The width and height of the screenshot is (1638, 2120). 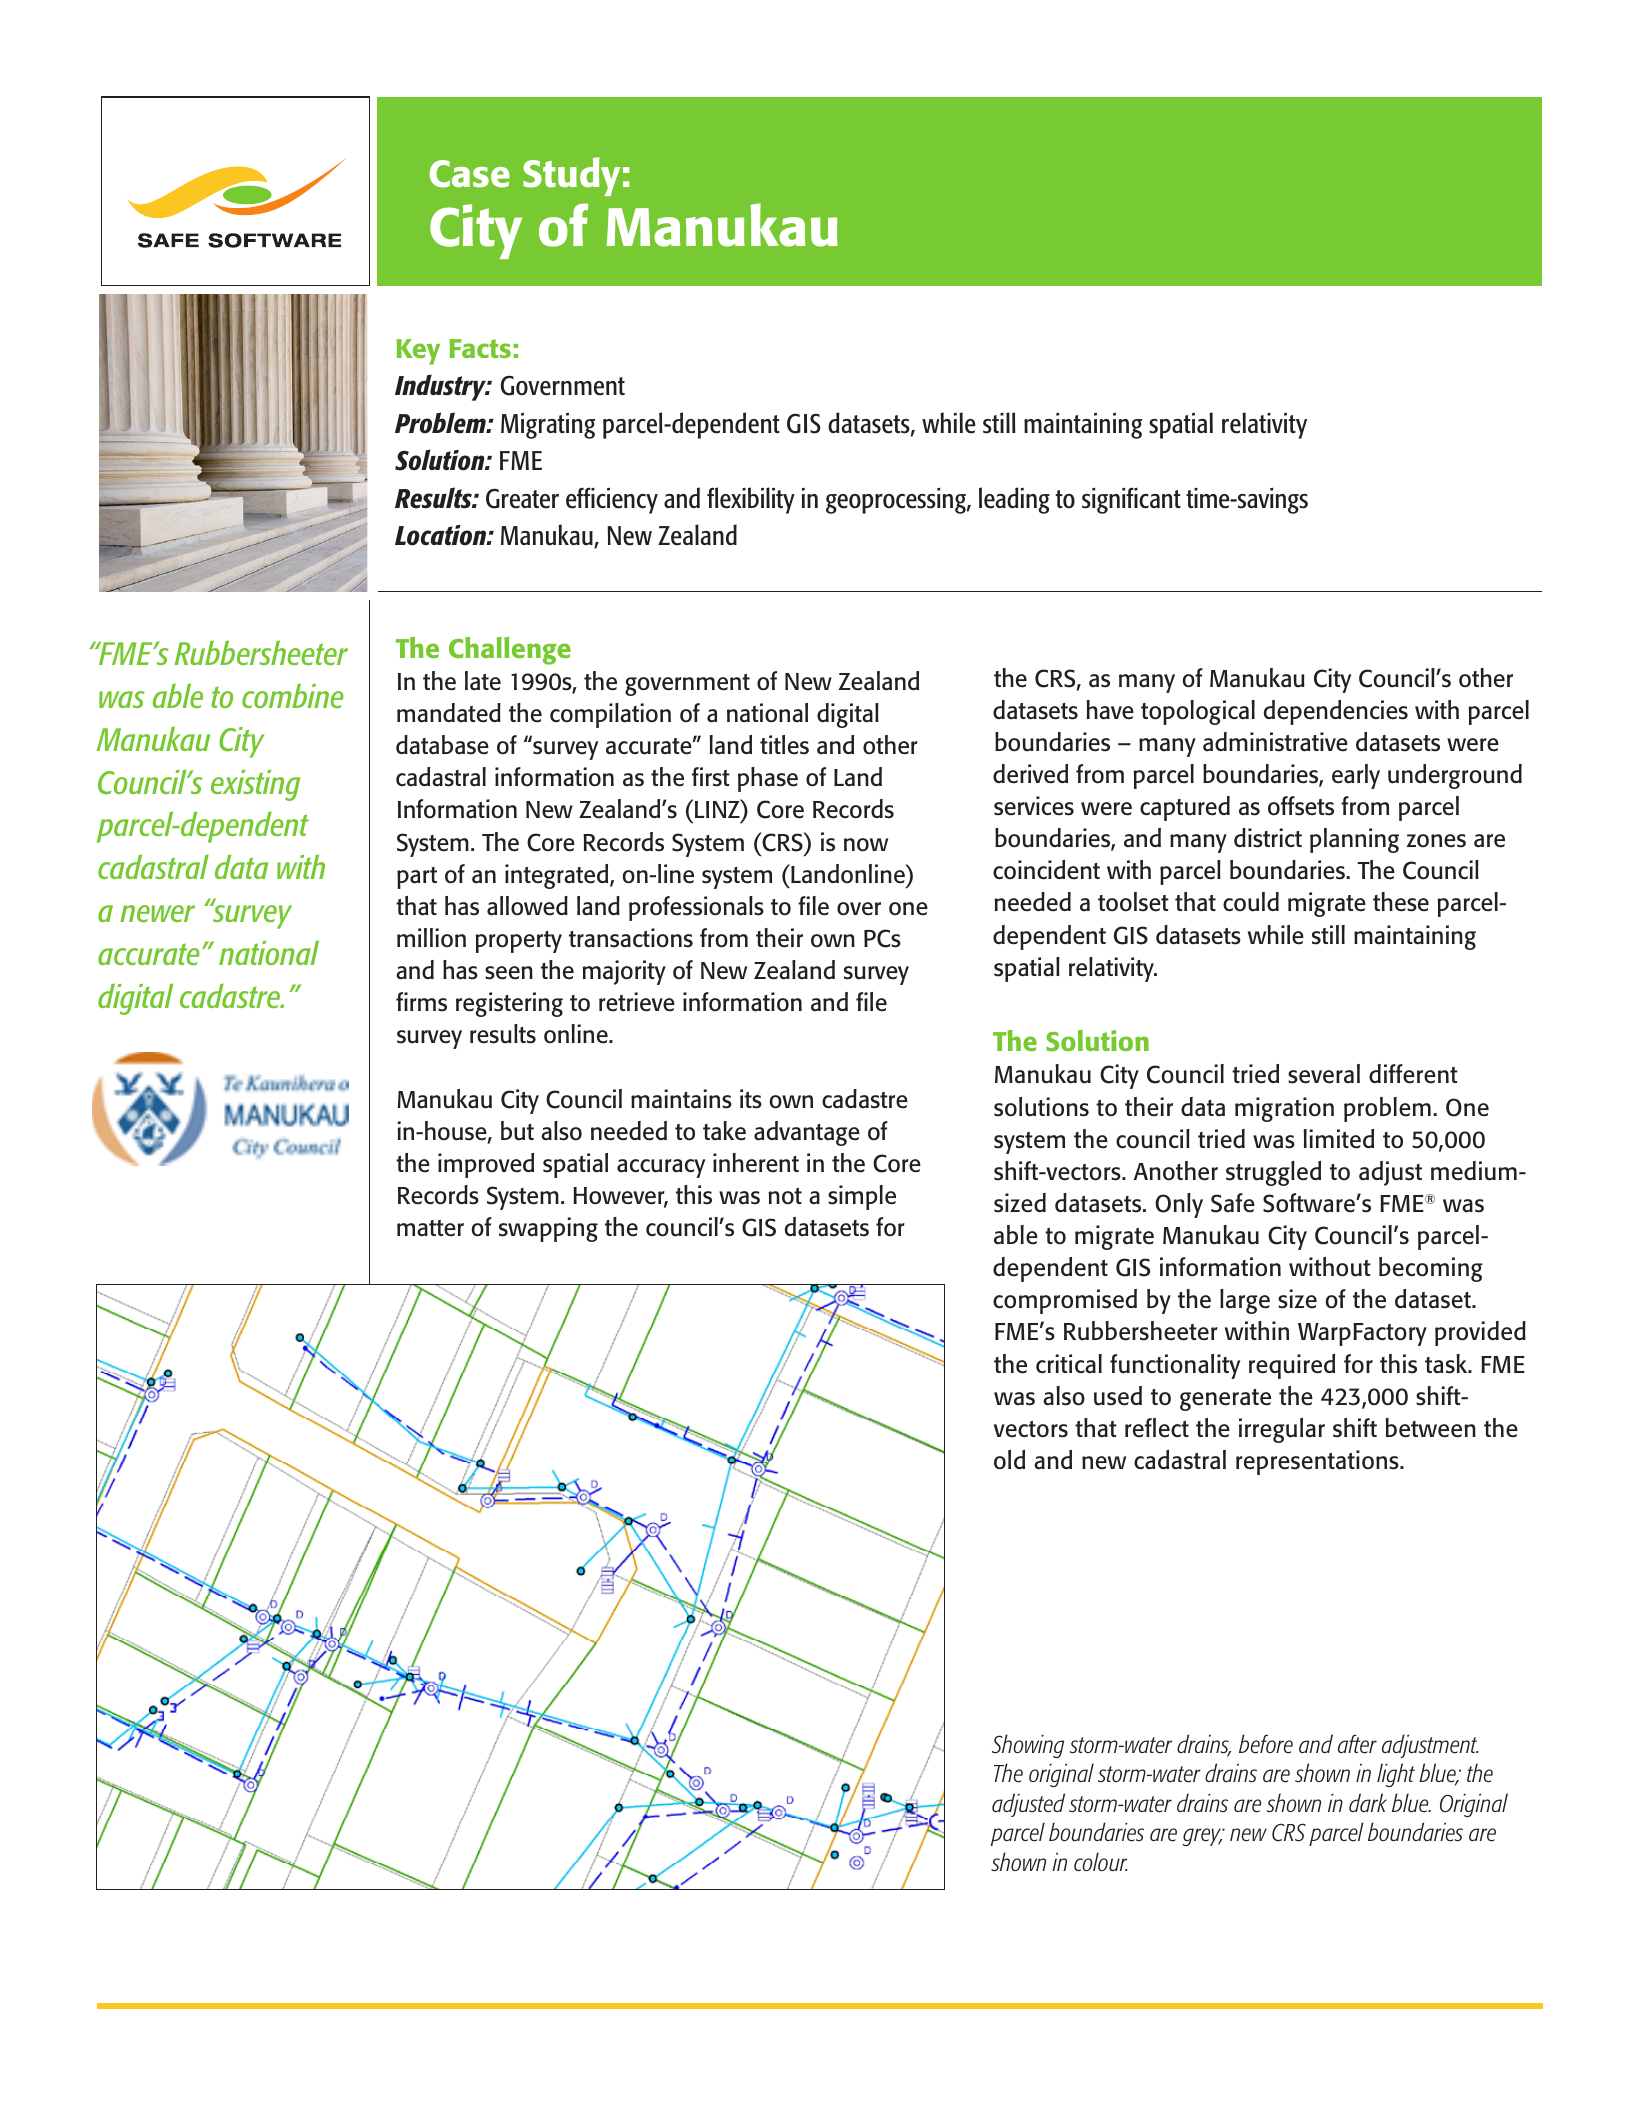 What do you see at coordinates (255, 785) in the screenshot?
I see `existing` at bounding box center [255, 785].
